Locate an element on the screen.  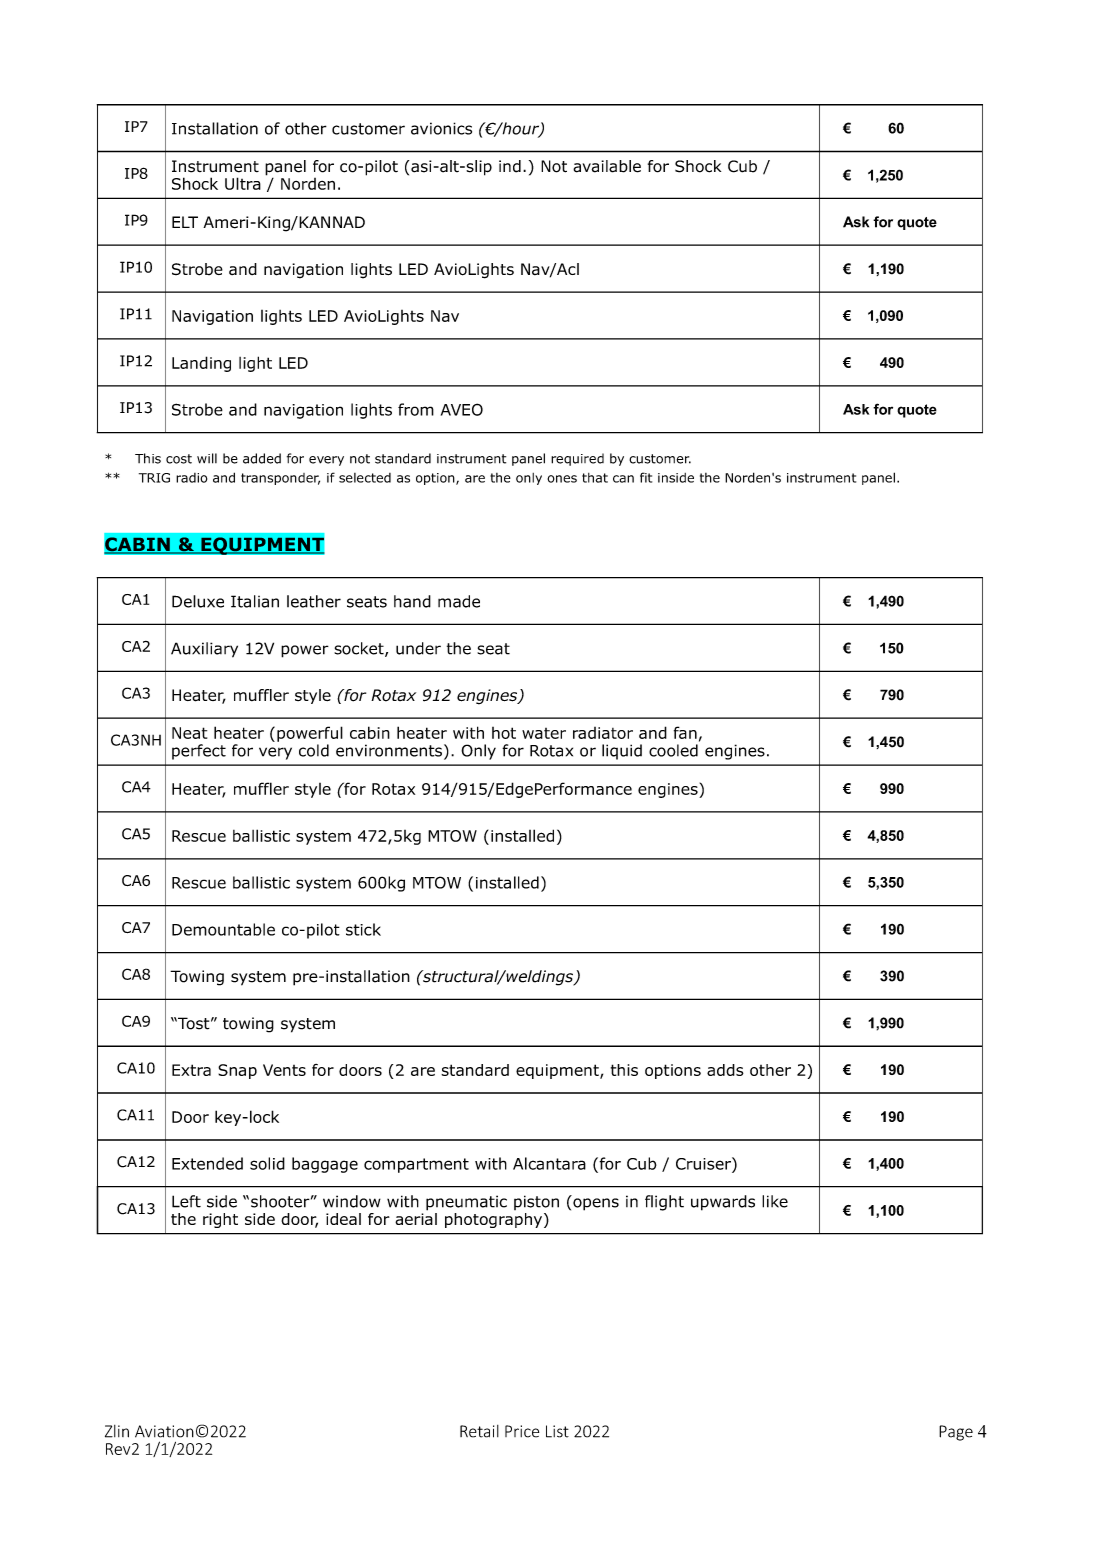
piston is located at coordinates (536, 1202).
